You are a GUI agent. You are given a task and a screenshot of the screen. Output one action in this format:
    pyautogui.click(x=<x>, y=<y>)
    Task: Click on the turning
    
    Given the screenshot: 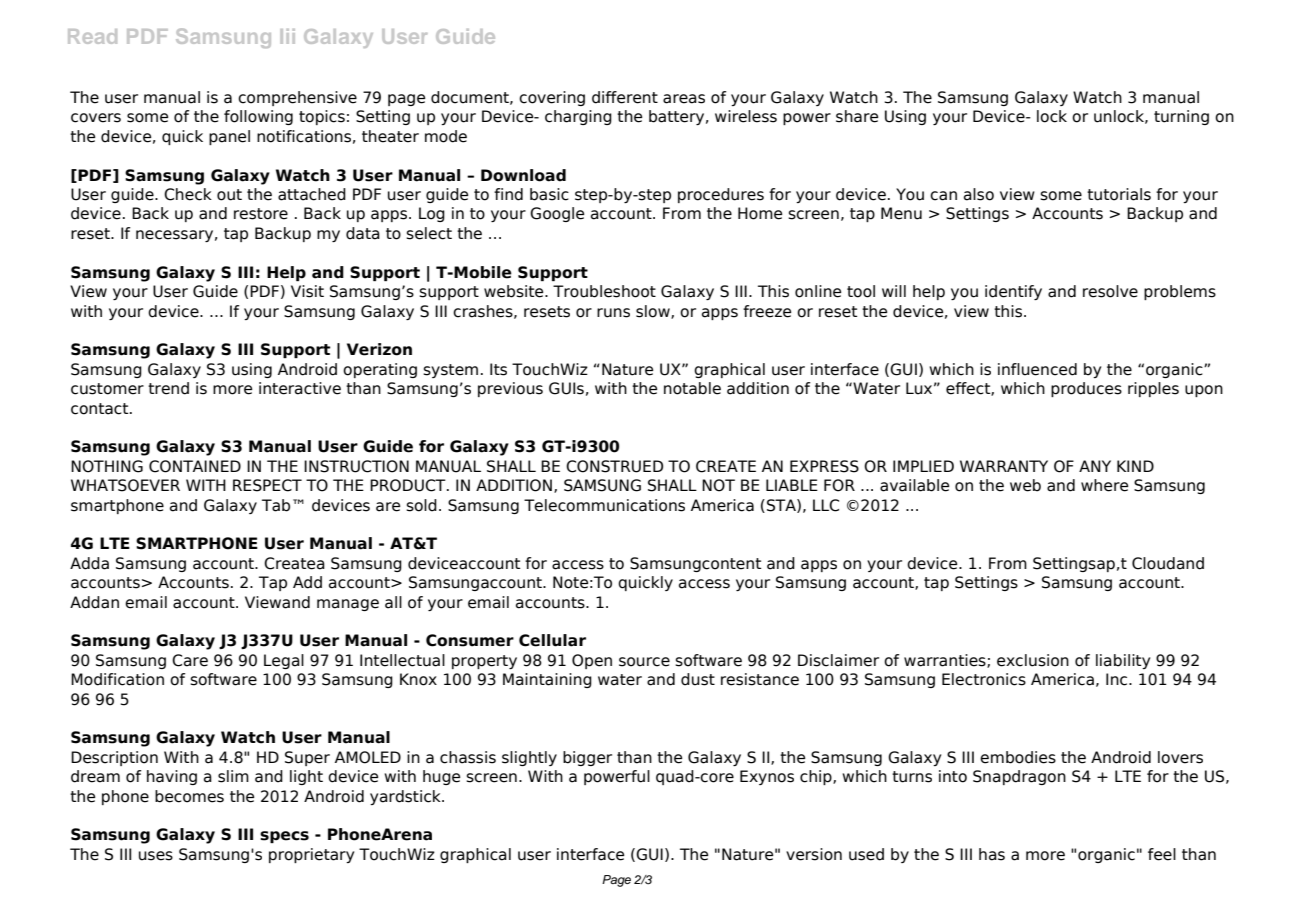 What is the action you would take?
    pyautogui.click(x=1181, y=117)
